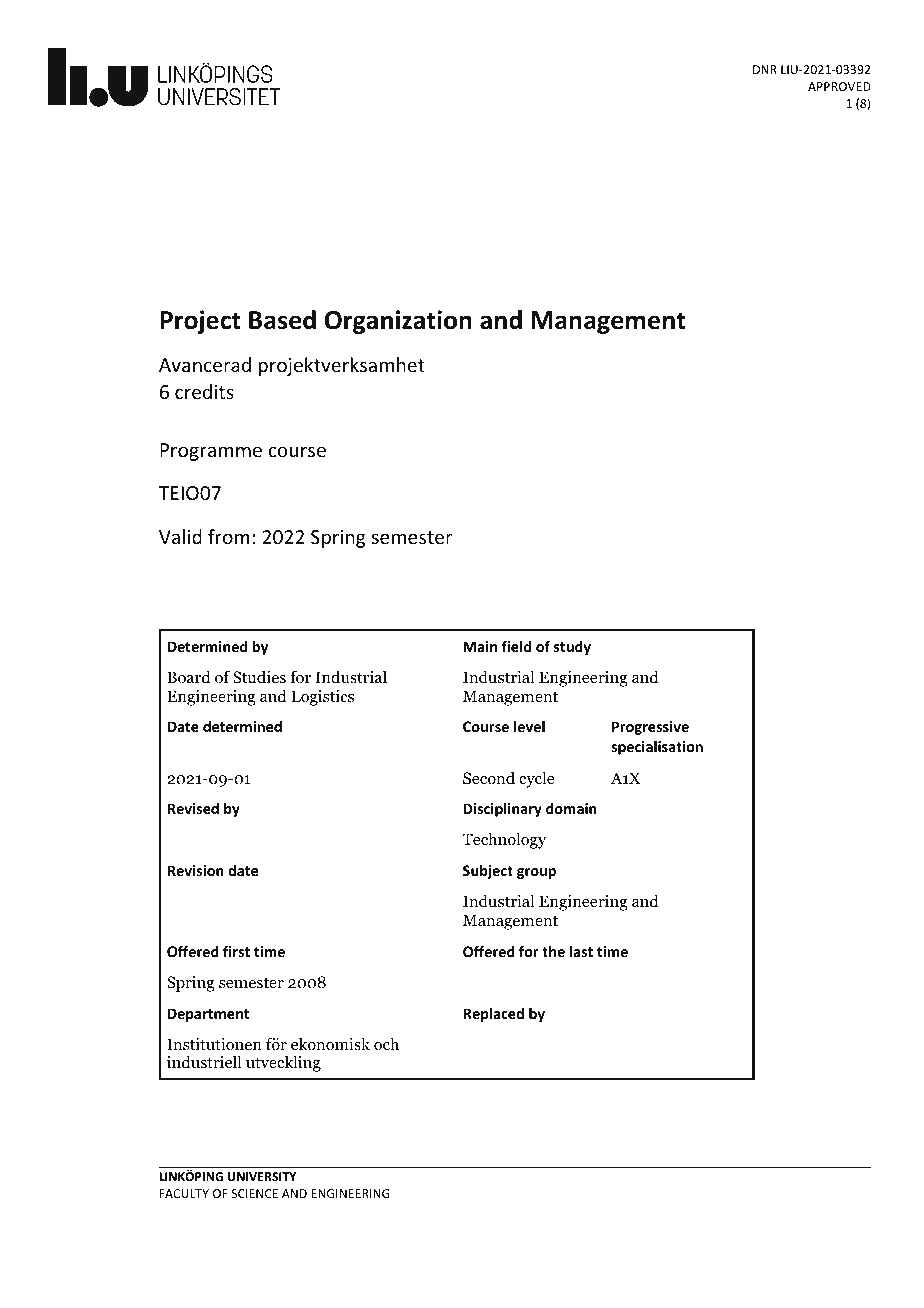 The height and width of the screenshot is (1308, 924). Describe the element at coordinates (262, 1176) in the screenshot. I see `UNIVERSITY` at that location.
